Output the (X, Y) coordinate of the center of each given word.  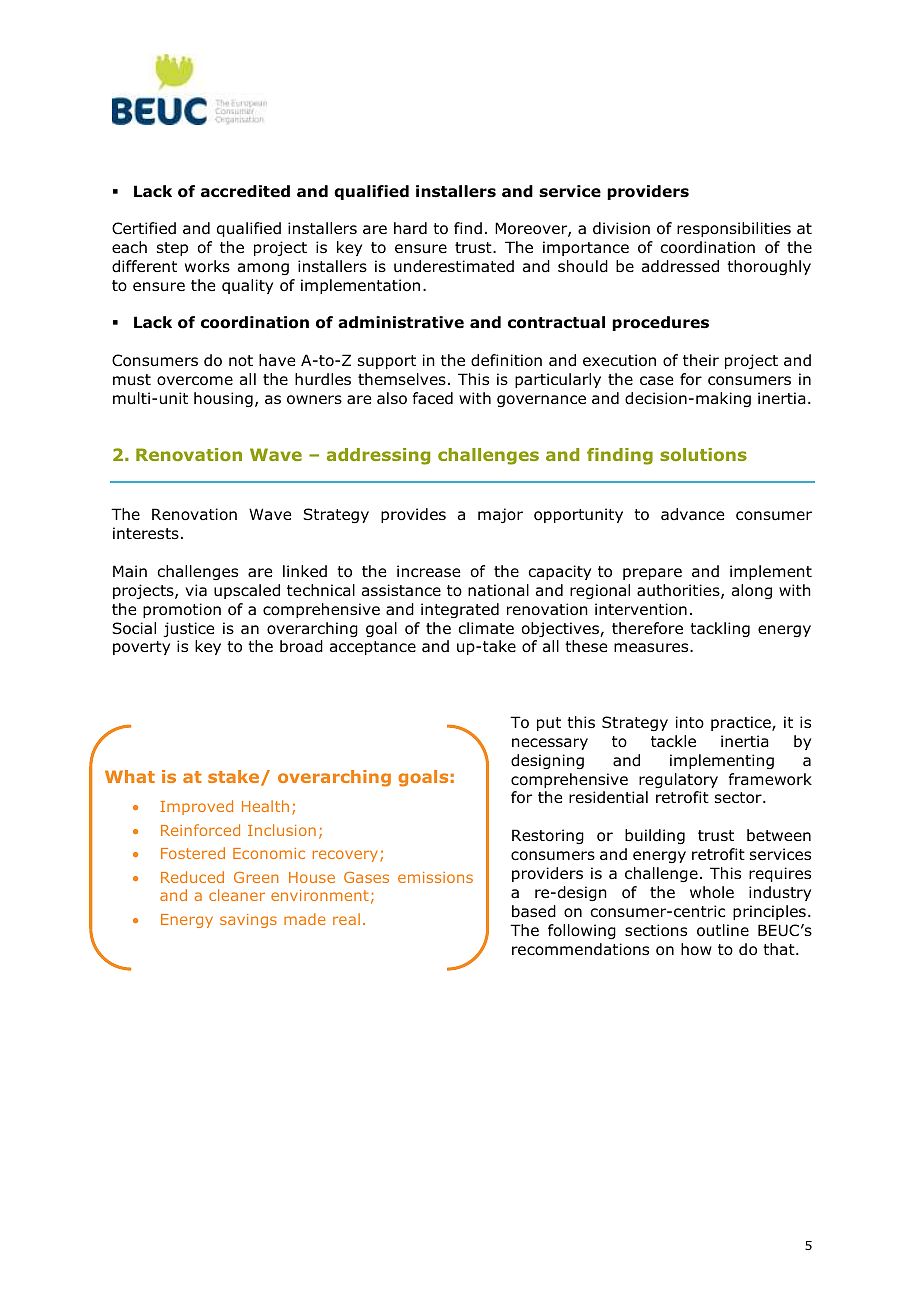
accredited (245, 191)
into (690, 722)
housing (223, 399)
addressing (378, 456)
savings (248, 921)
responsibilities (734, 229)
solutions (703, 454)
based (534, 911)
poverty (141, 648)
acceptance (373, 648)
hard (410, 228)
